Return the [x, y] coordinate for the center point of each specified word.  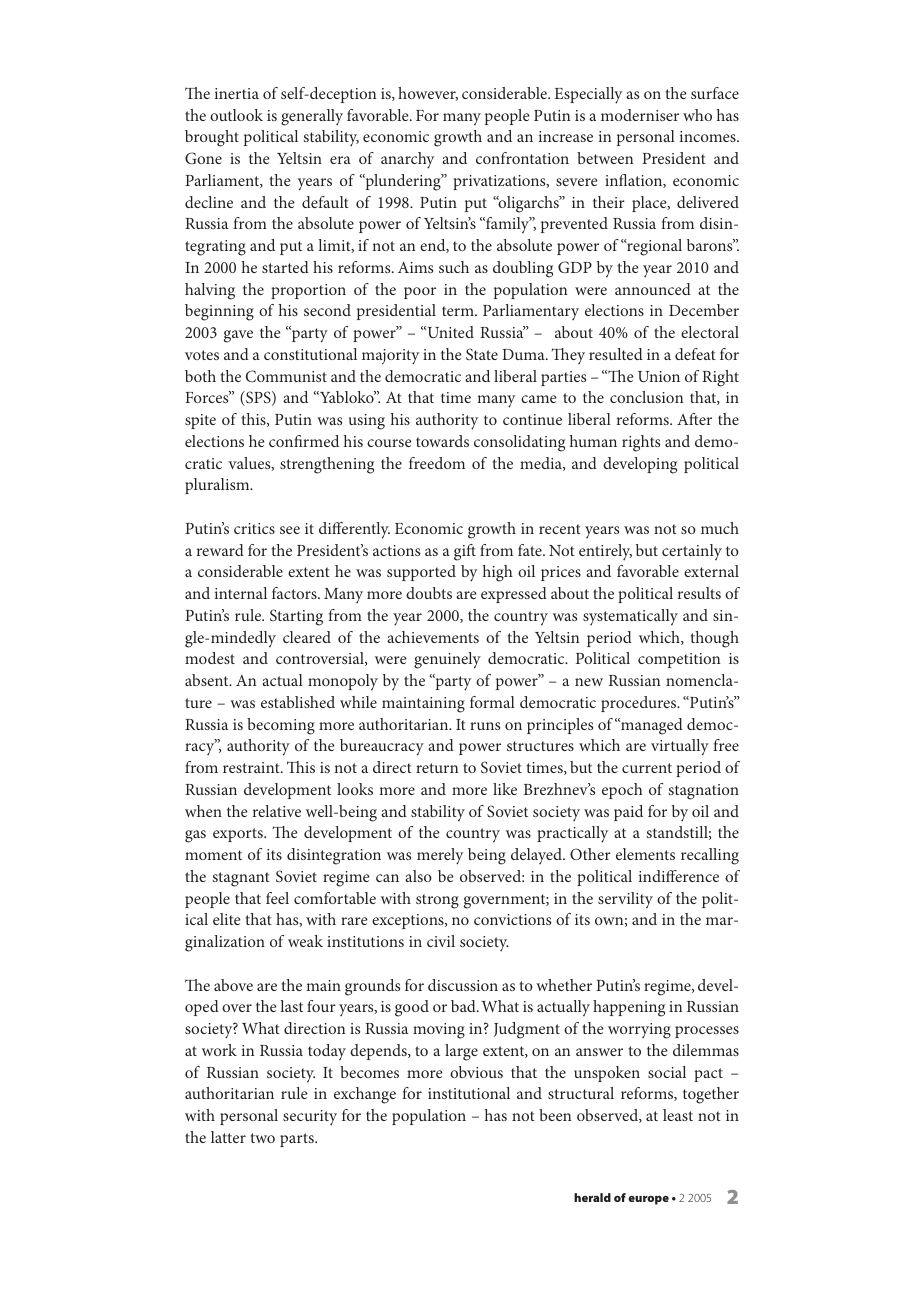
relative [277, 811]
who [697, 115]
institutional [469, 1093]
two [263, 1138]
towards [442, 441]
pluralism [218, 486]
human [593, 441]
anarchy [407, 160]
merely [440, 856]
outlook [236, 115]
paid [628, 813]
